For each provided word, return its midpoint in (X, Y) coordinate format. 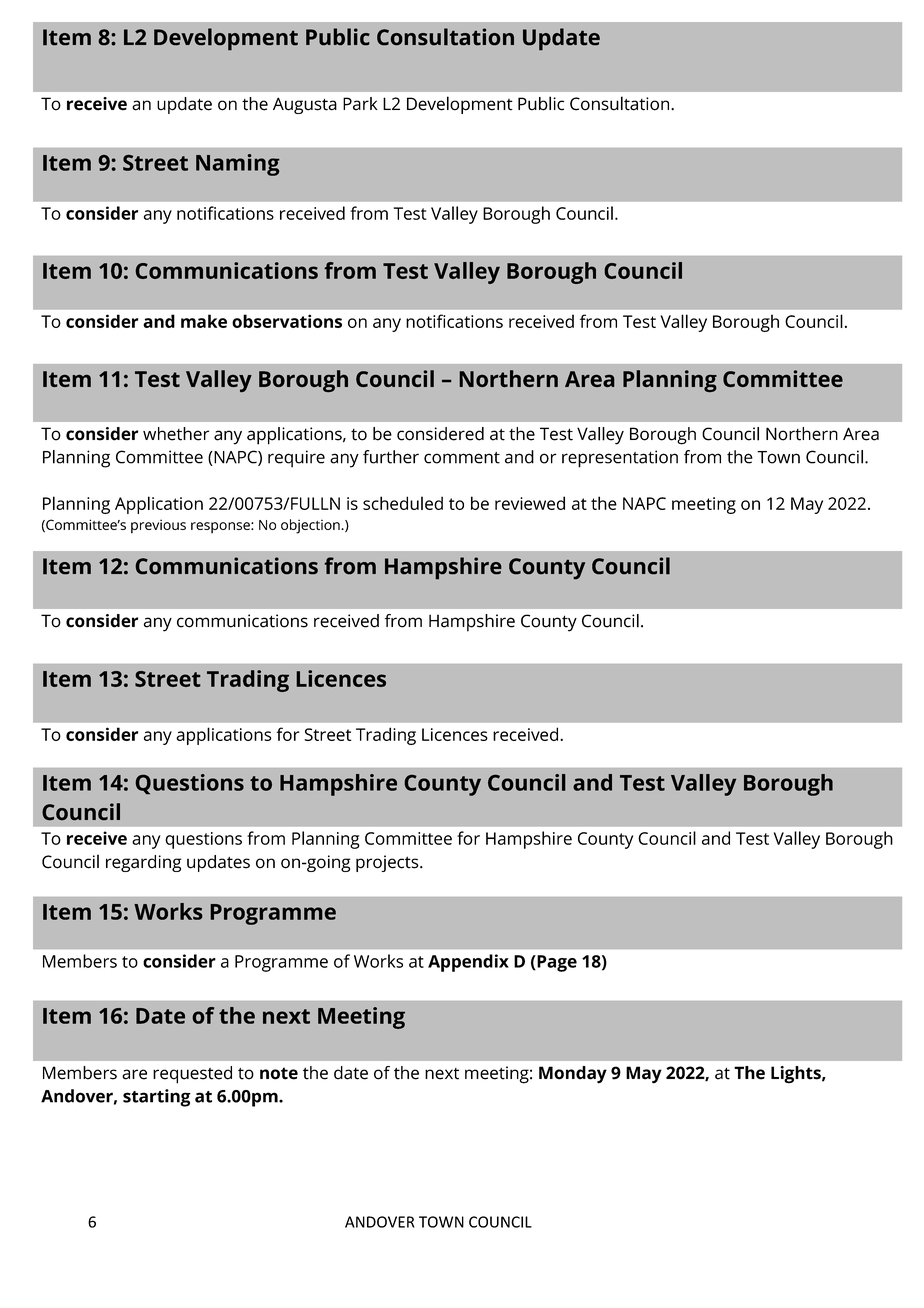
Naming (238, 165)
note (279, 1073)
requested (192, 1075)
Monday (573, 1075)
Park (360, 104)
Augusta (305, 105)
